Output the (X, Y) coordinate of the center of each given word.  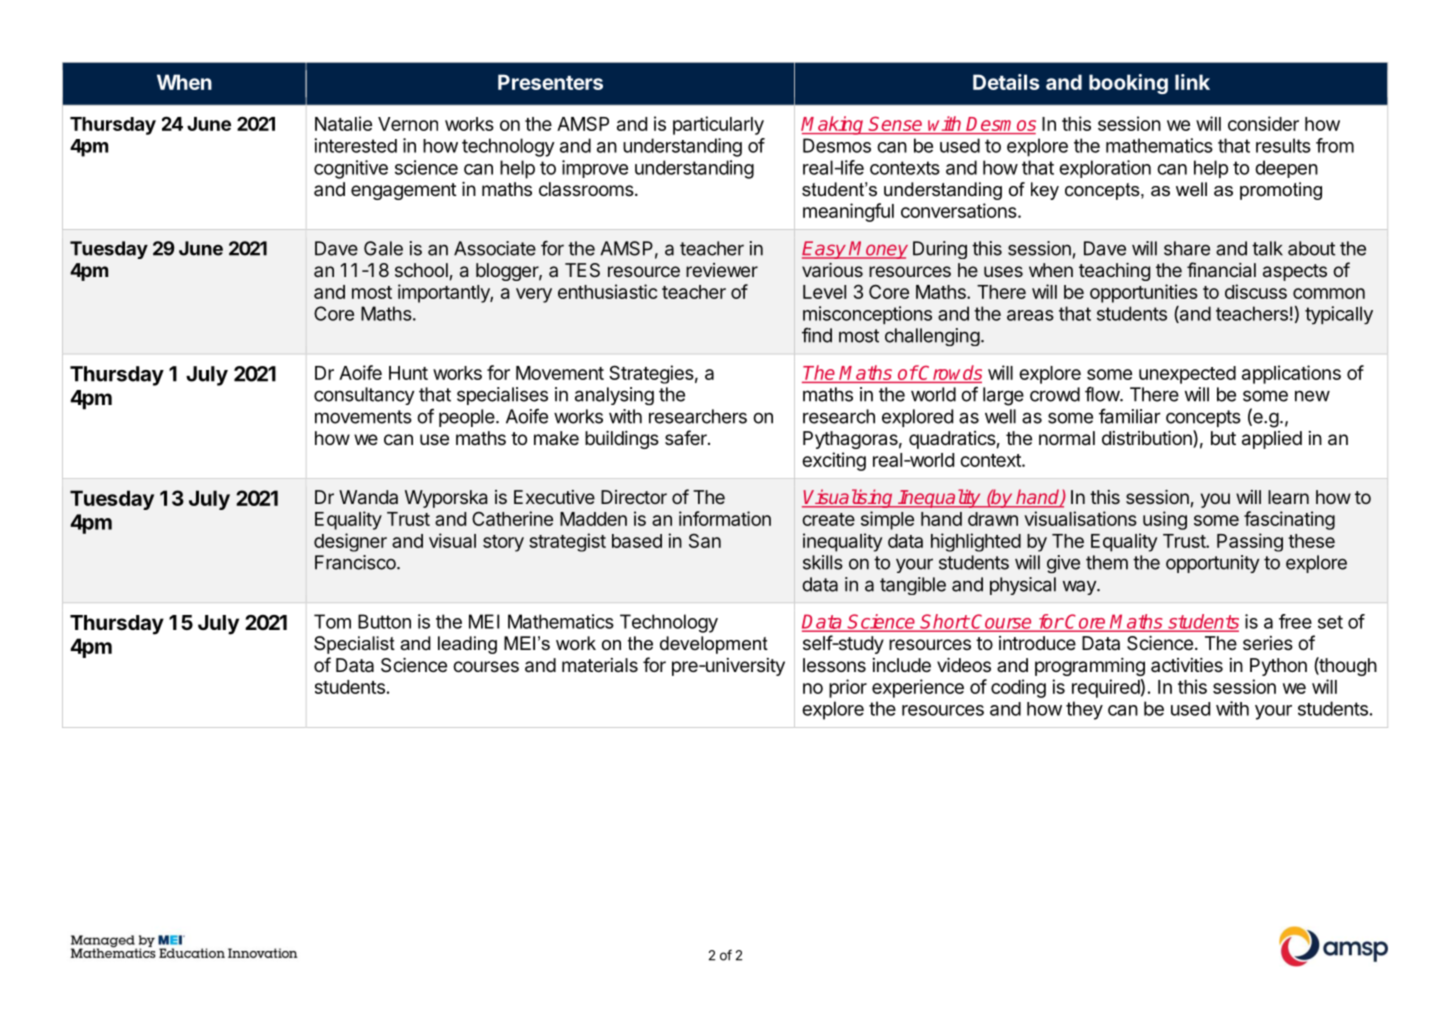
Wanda (368, 497)
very (534, 295)
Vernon (408, 124)
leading (467, 645)
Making (833, 125)
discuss (1256, 291)
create (828, 519)
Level (824, 292)
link (1192, 82)
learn (1288, 497)
